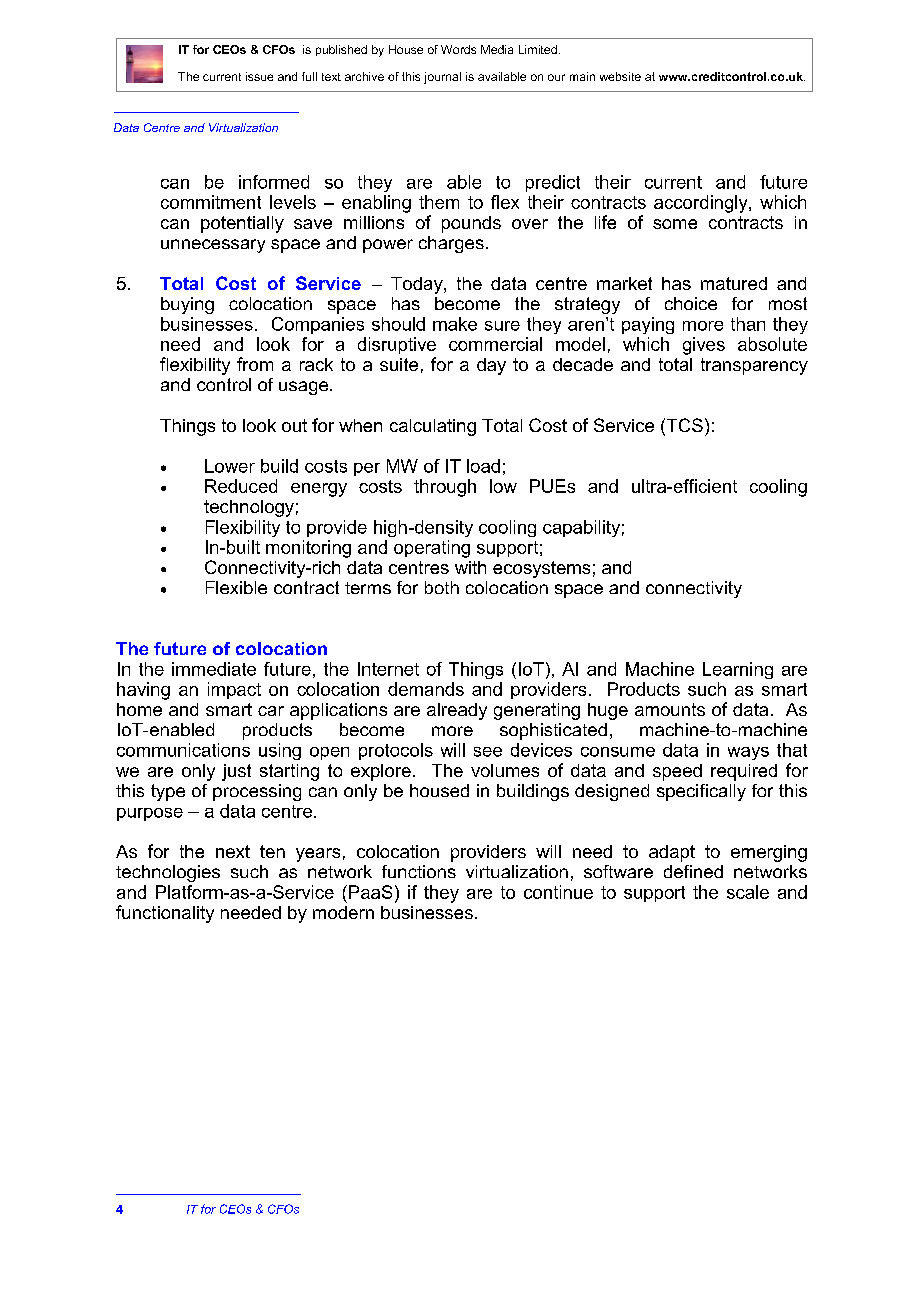 The image size is (924, 1308). Describe the element at coordinates (234, 690) in the screenshot. I see `impact` at that location.
